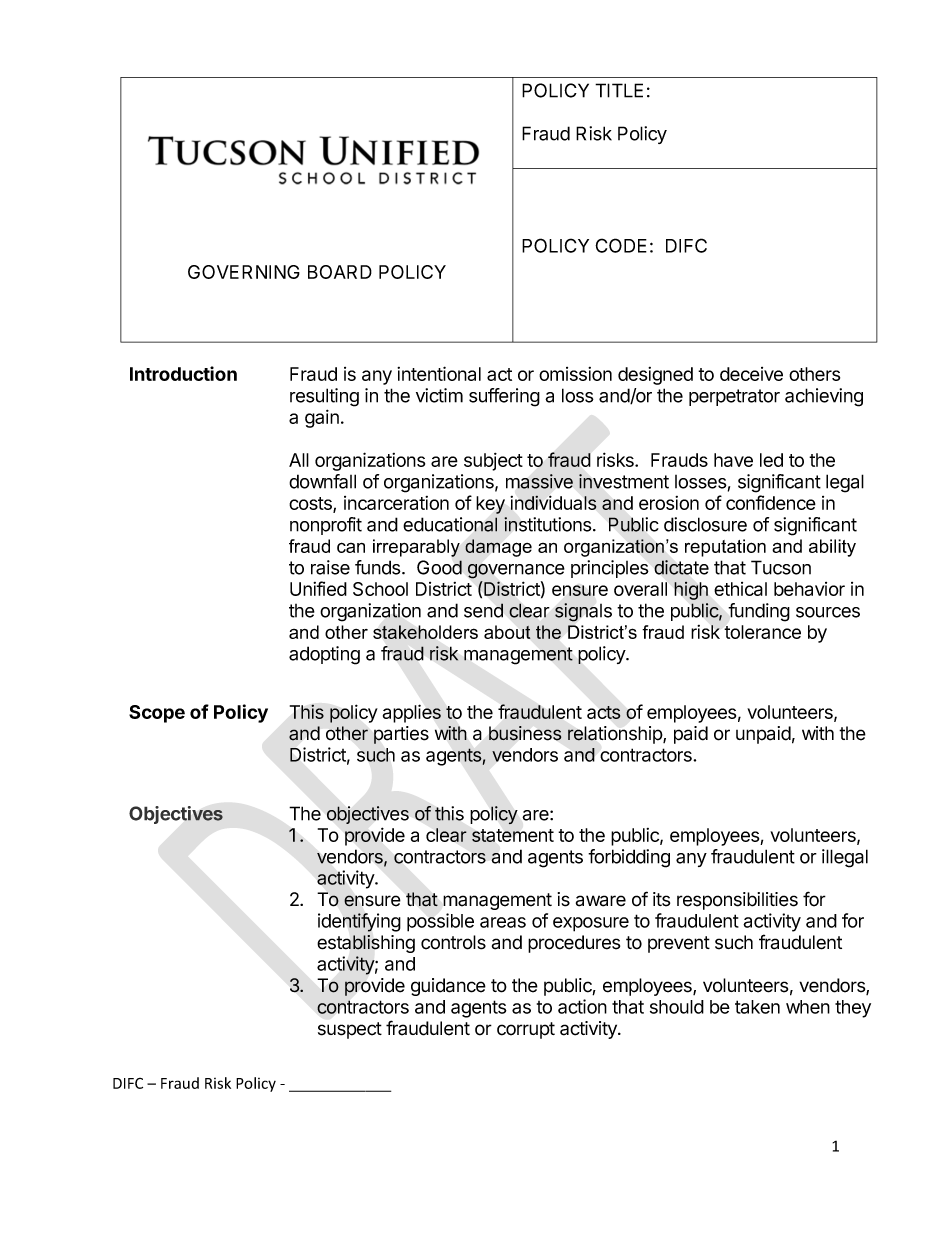  I want to click on CODE, so click(621, 245).
